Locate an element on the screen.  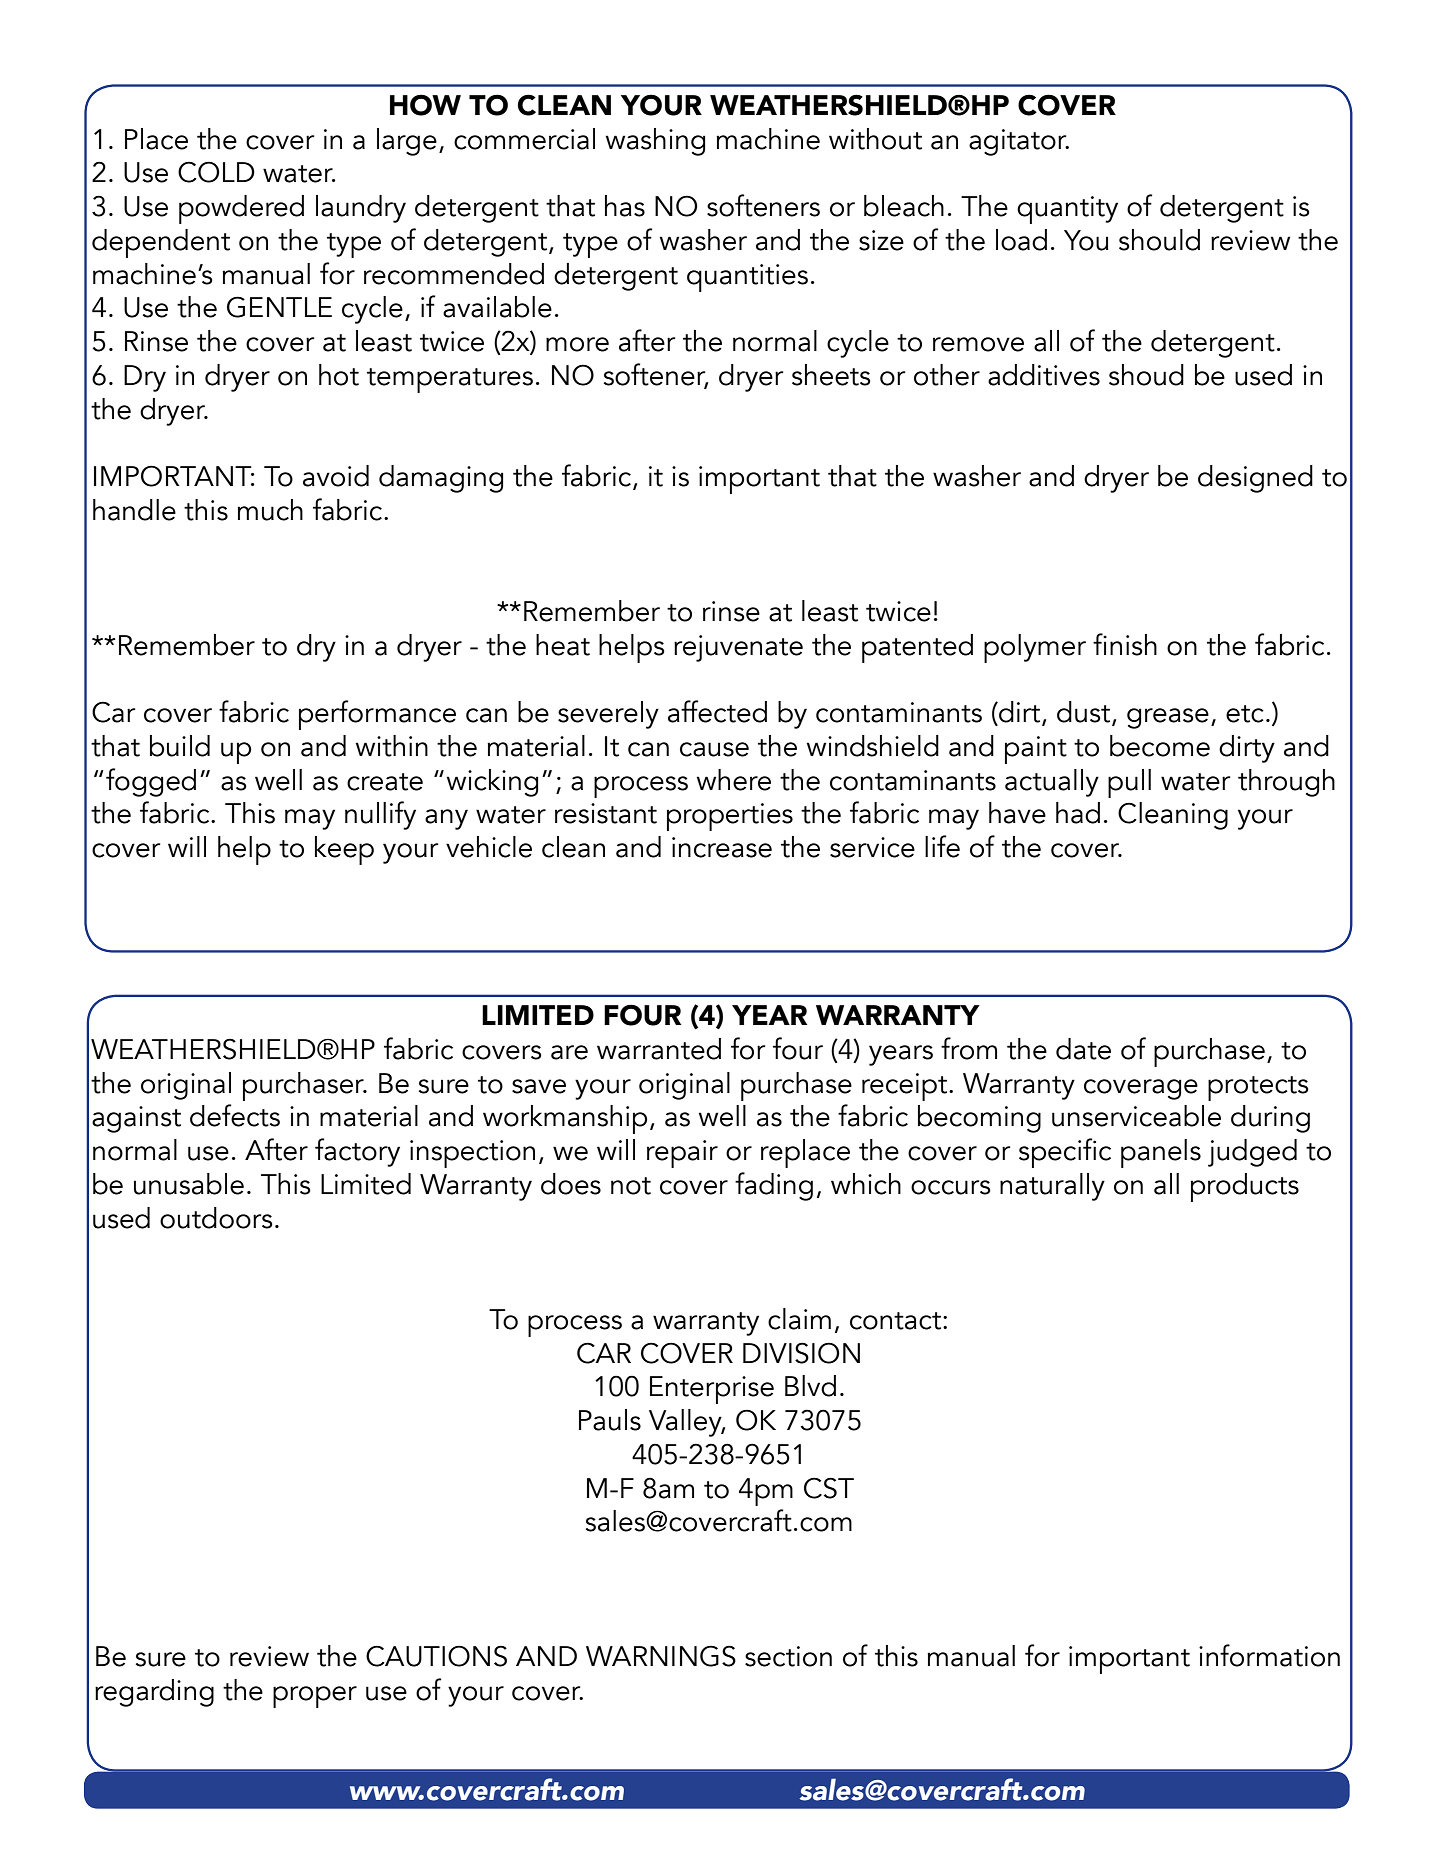
WARNINGS is located at coordinates (661, 1656).
